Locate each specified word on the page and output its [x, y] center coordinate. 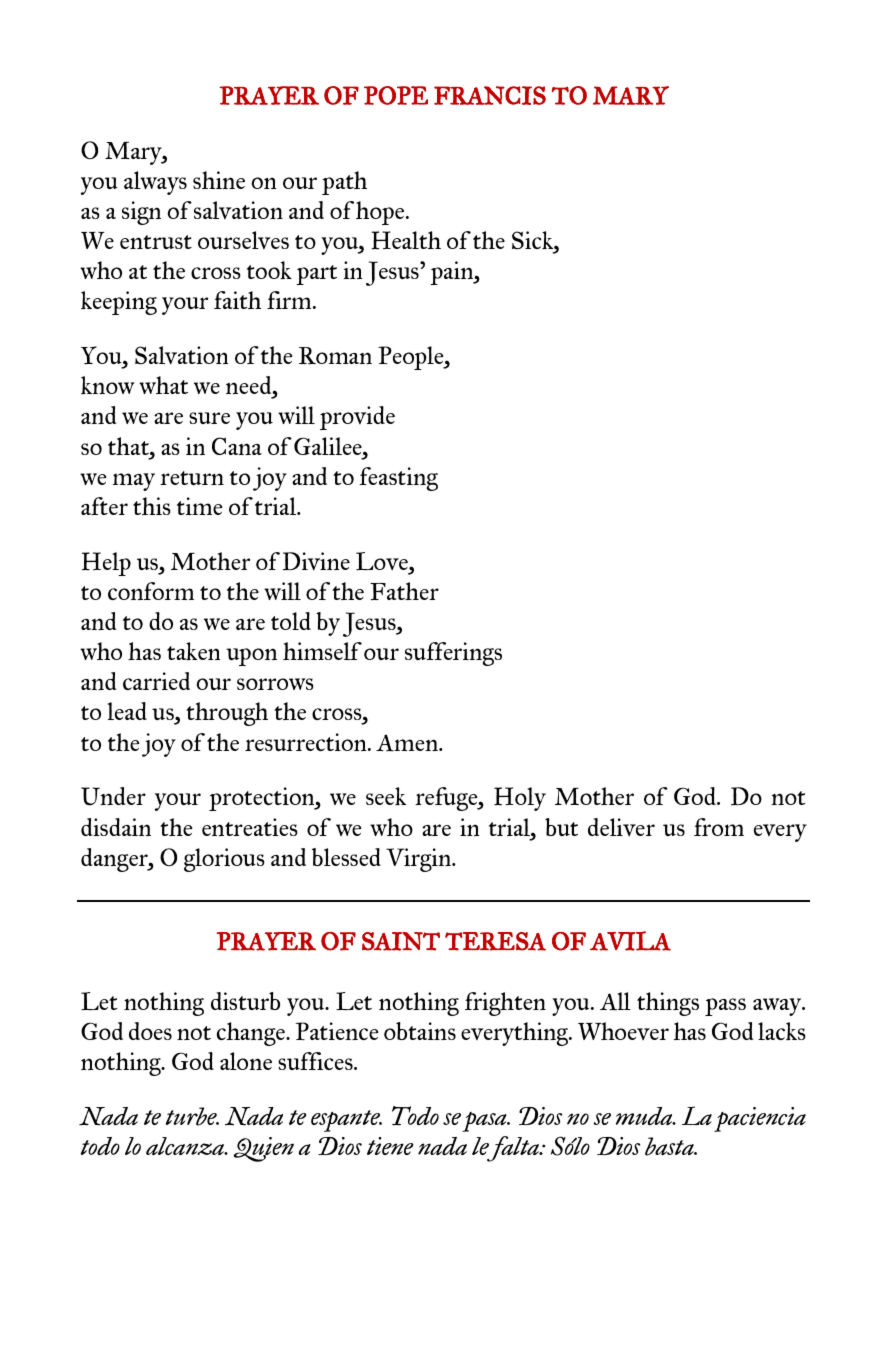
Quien [263, 1149]
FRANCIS [490, 95]
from [719, 827]
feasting [398, 479]
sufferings [453, 654]
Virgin [419, 860]
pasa [485, 1122]
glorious [224, 860]
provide [357, 418]
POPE [396, 95]
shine [219, 180]
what [163, 385]
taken [193, 651]
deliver [621, 827]
